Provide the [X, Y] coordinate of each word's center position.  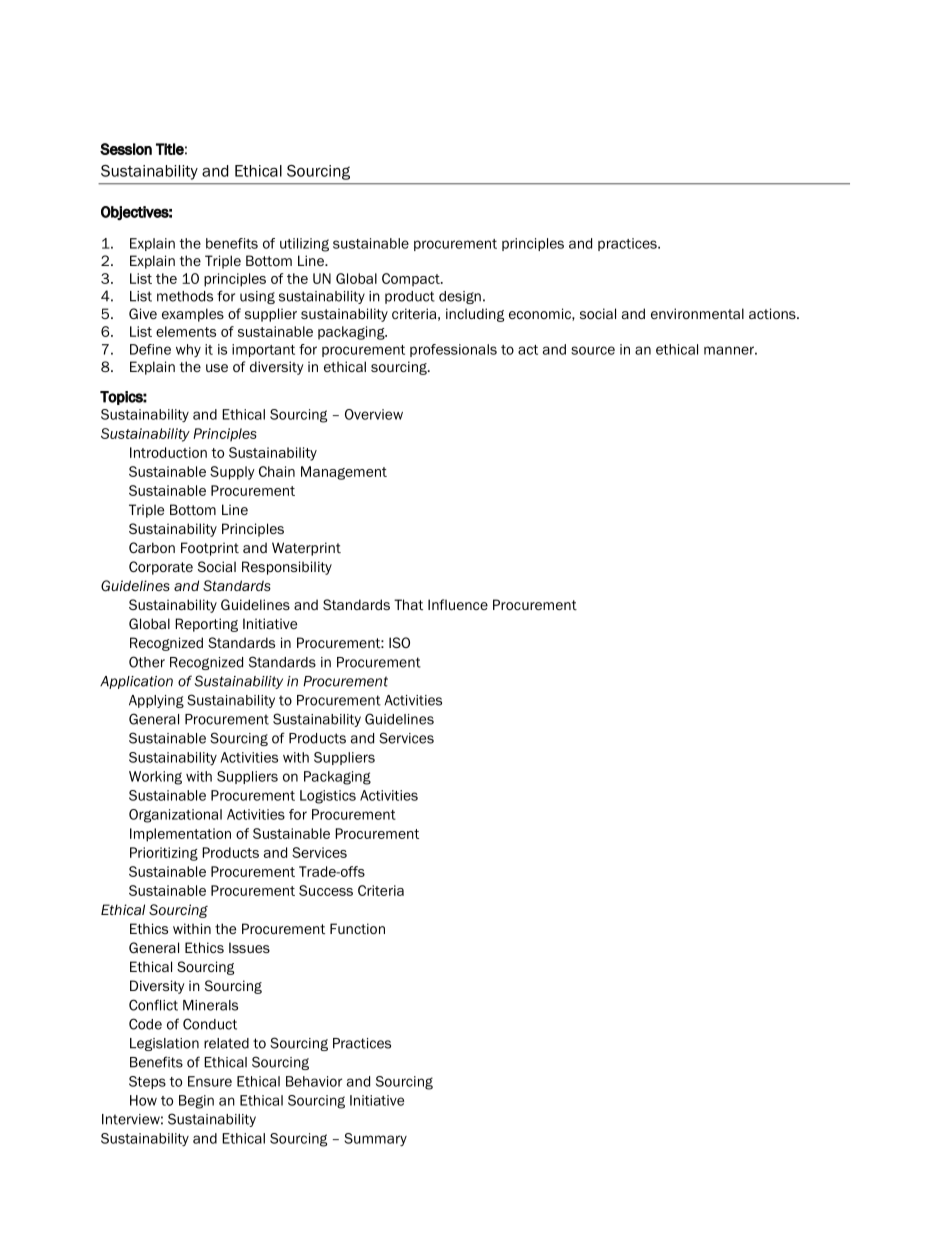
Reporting [206, 625]
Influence [458, 604]
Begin [196, 1102]
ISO [399, 642]
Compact [412, 280]
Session [126, 149]
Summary [375, 1140]
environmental [697, 313]
